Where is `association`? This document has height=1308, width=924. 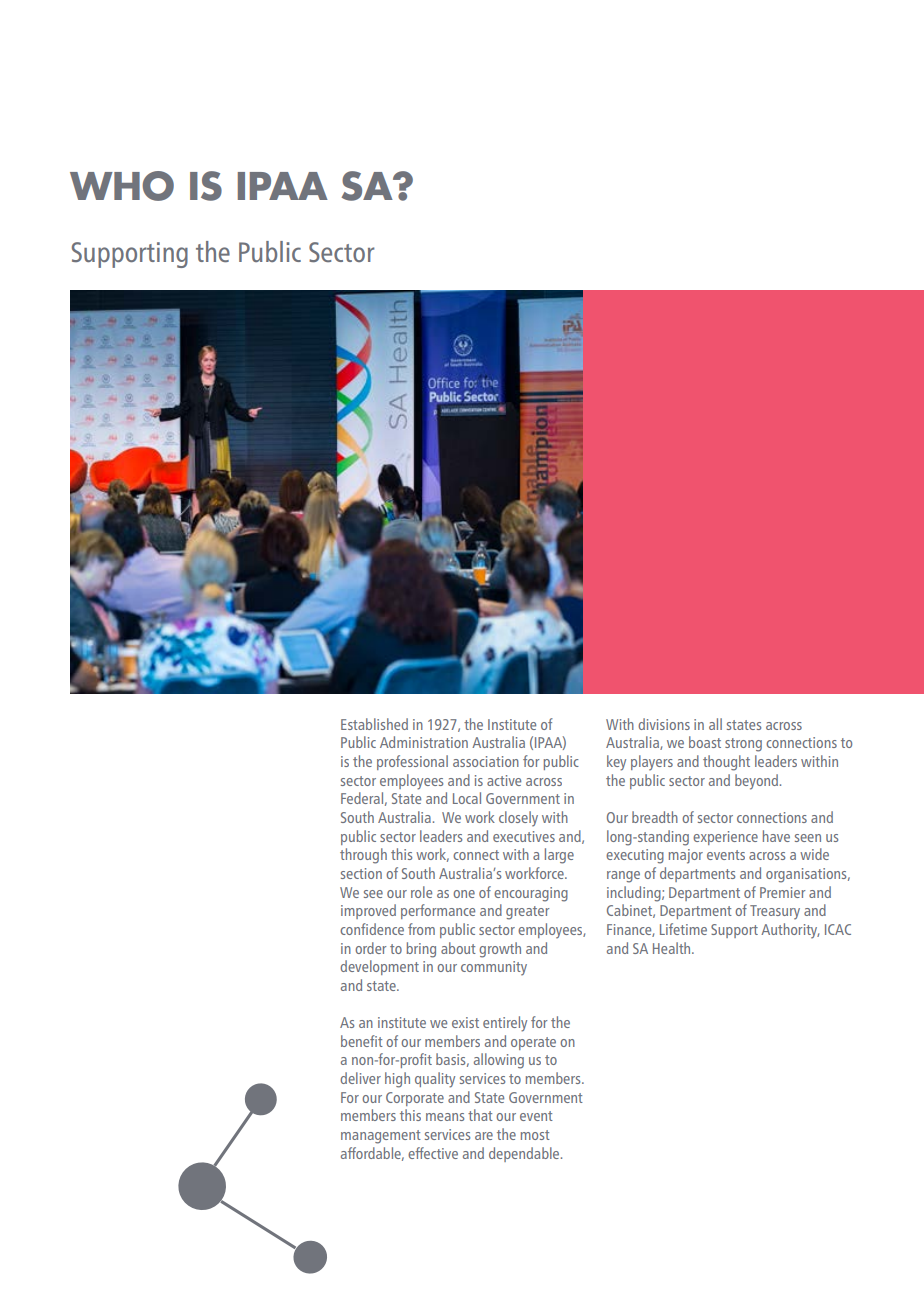
association is located at coordinates (486, 761).
